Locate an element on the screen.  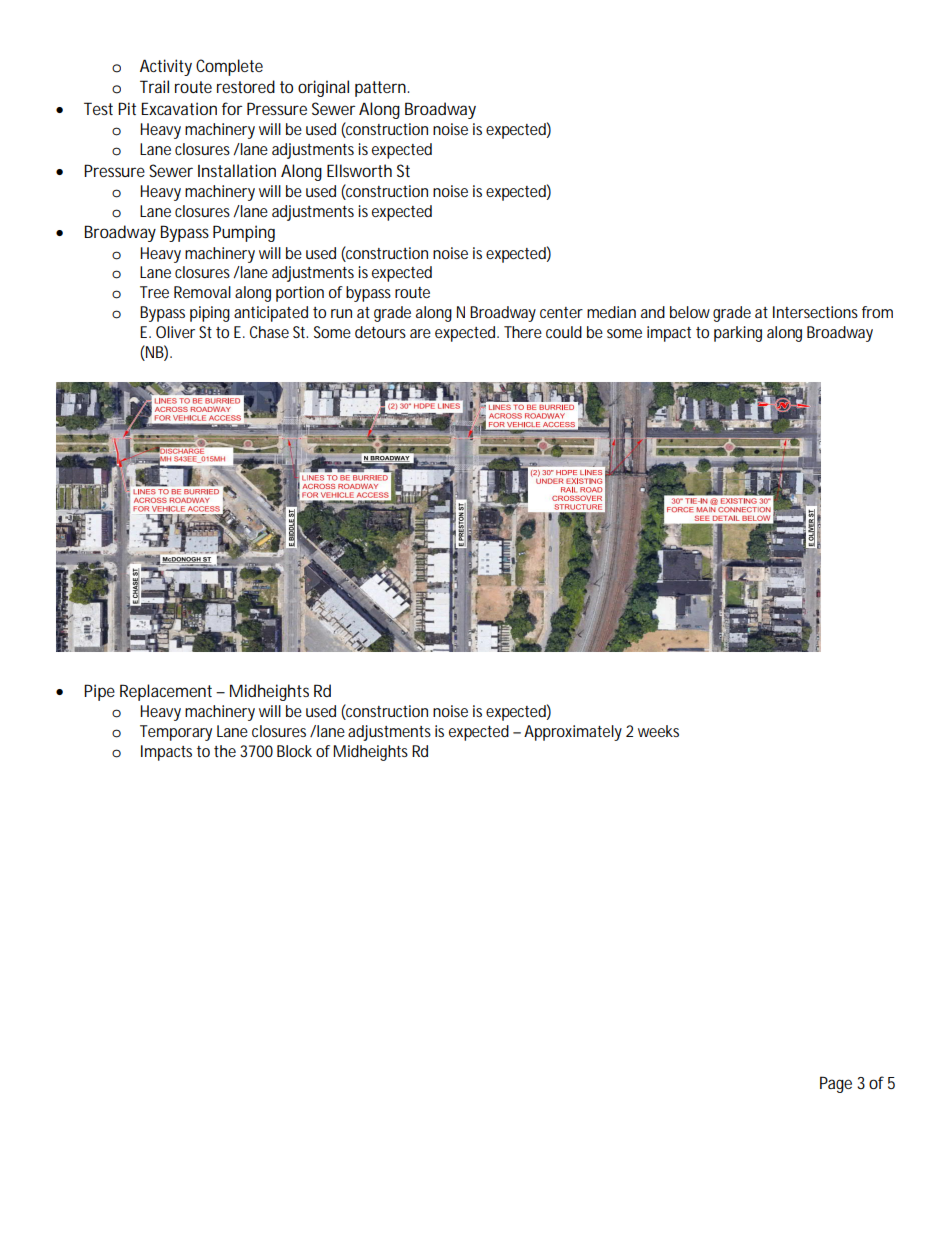
Approximately is located at coordinates (573, 733).
